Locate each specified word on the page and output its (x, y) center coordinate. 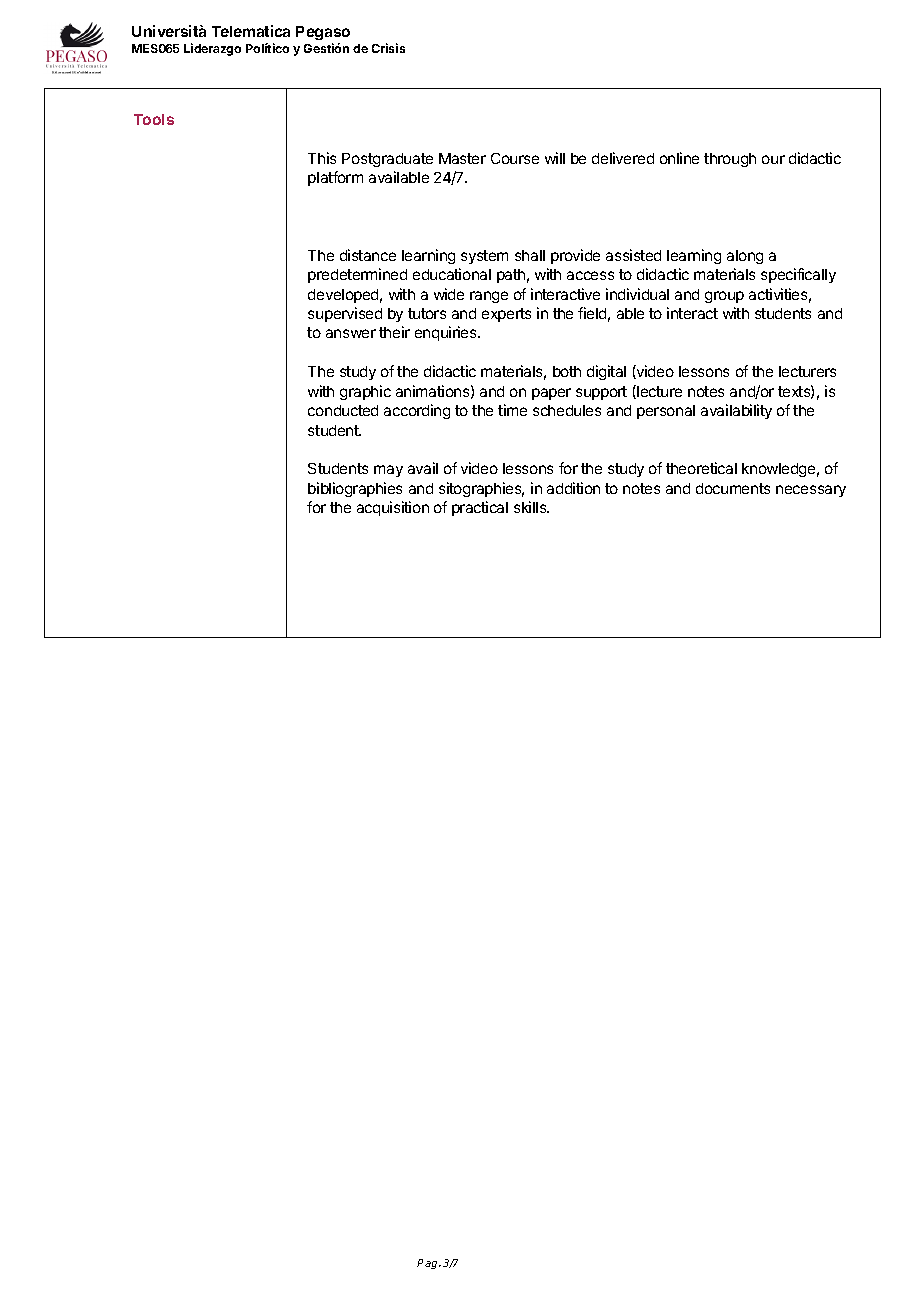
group (724, 297)
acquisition (393, 508)
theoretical (701, 468)
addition (573, 488)
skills (531, 507)
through (730, 160)
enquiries (447, 333)
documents (733, 488)
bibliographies (355, 489)
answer (351, 333)
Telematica (251, 31)
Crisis (388, 48)
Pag (428, 1264)
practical (480, 508)
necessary (811, 491)
